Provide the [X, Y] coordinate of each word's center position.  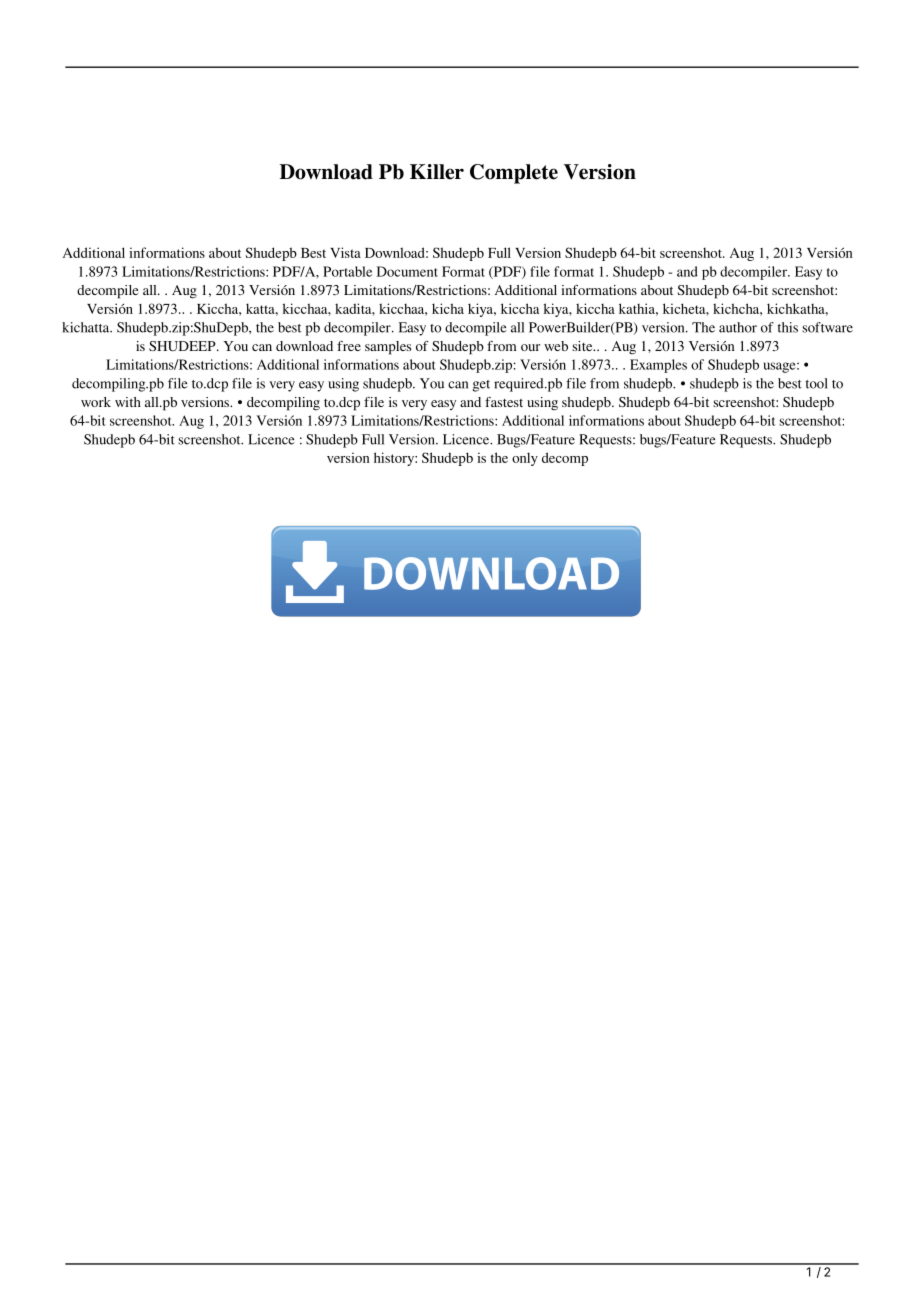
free [349, 346]
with [128, 402]
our [530, 347]
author [738, 327]
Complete [514, 174]
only [525, 459]
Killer [437, 172]
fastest [504, 402]
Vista [345, 252]
